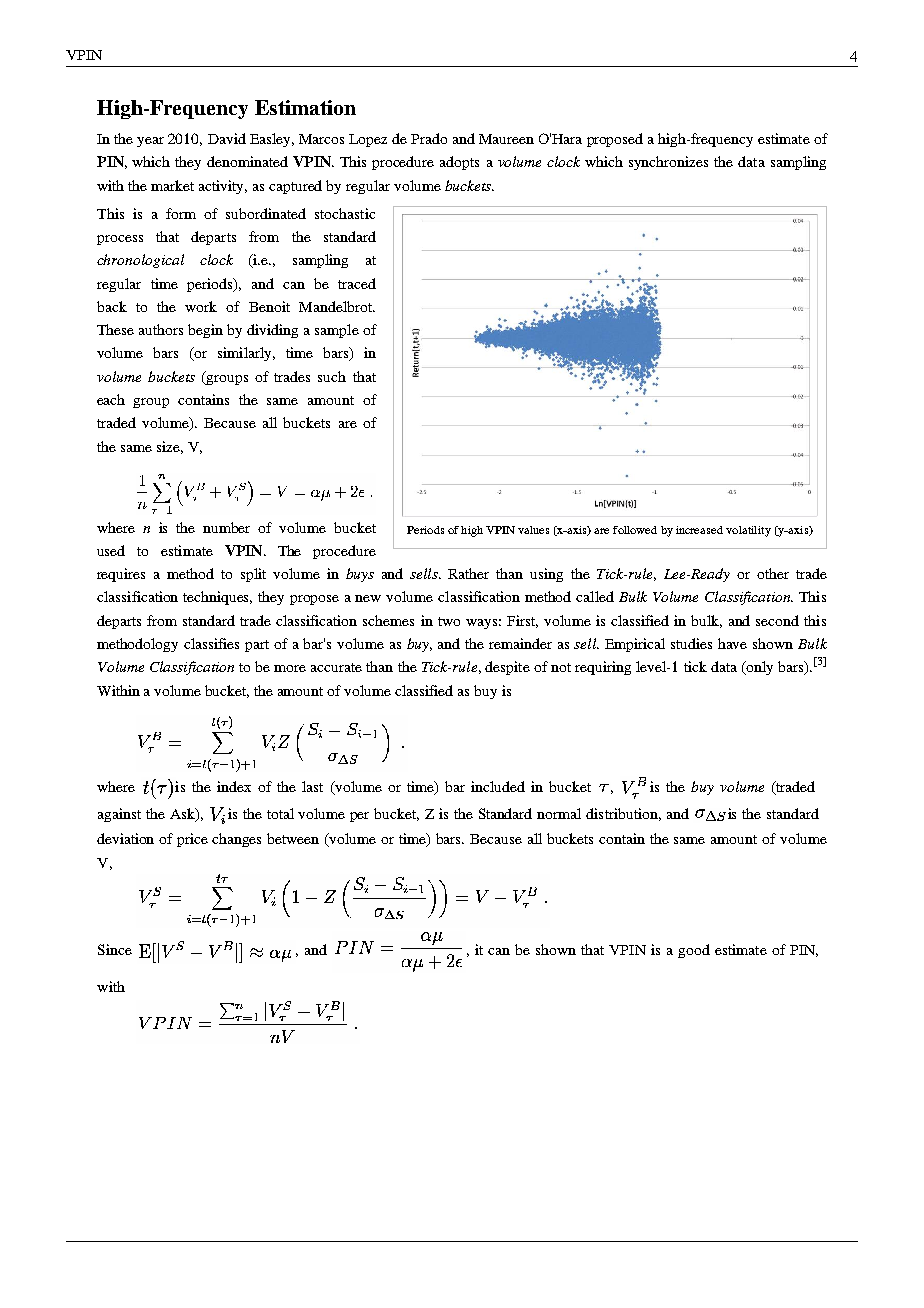 The image size is (924, 1308). What do you see at coordinates (332, 376) in the image?
I see `such` at bounding box center [332, 376].
